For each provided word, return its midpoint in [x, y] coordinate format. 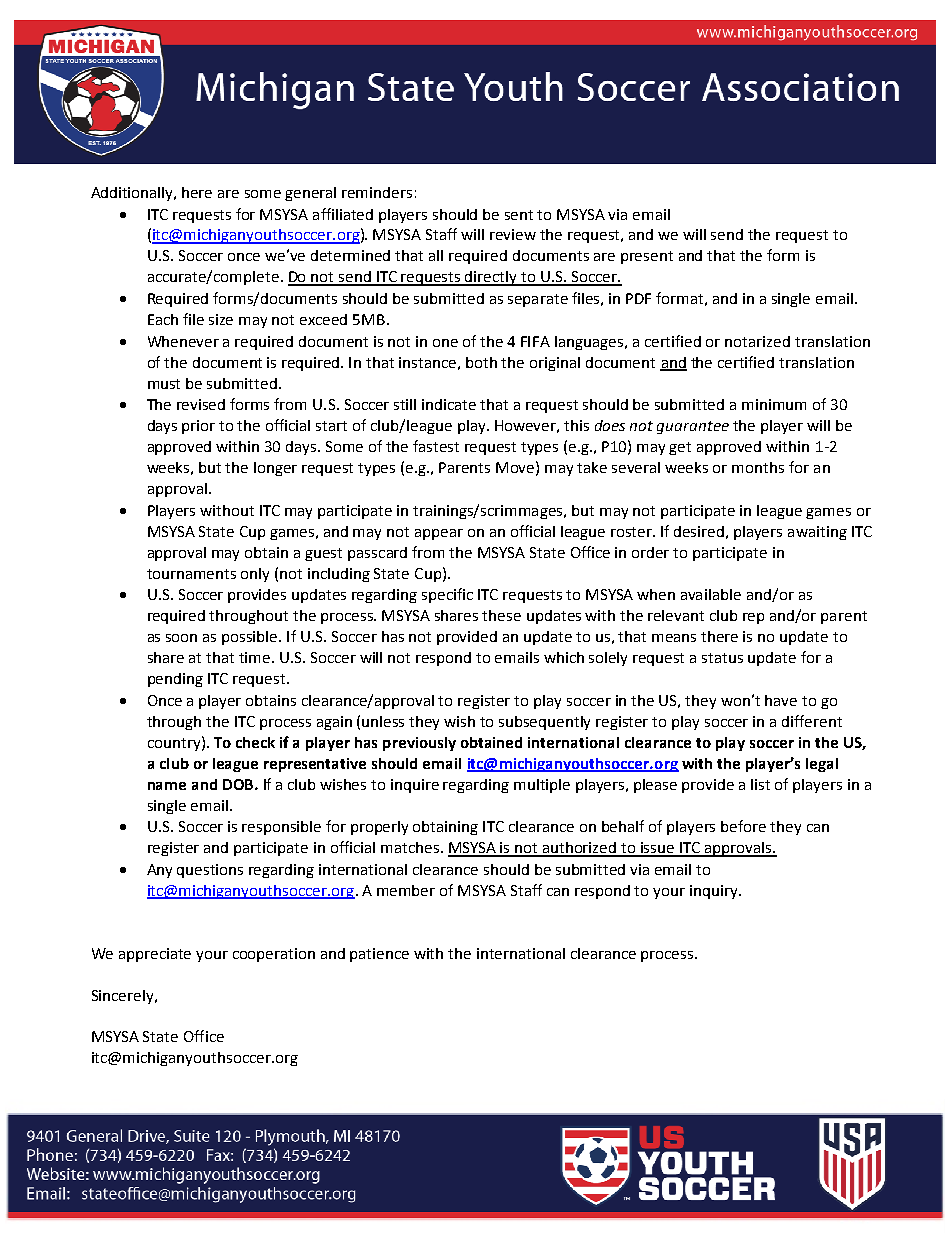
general [310, 194]
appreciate [155, 955]
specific [447, 595]
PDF [638, 298]
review [513, 234]
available [711, 594]
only [255, 575]
